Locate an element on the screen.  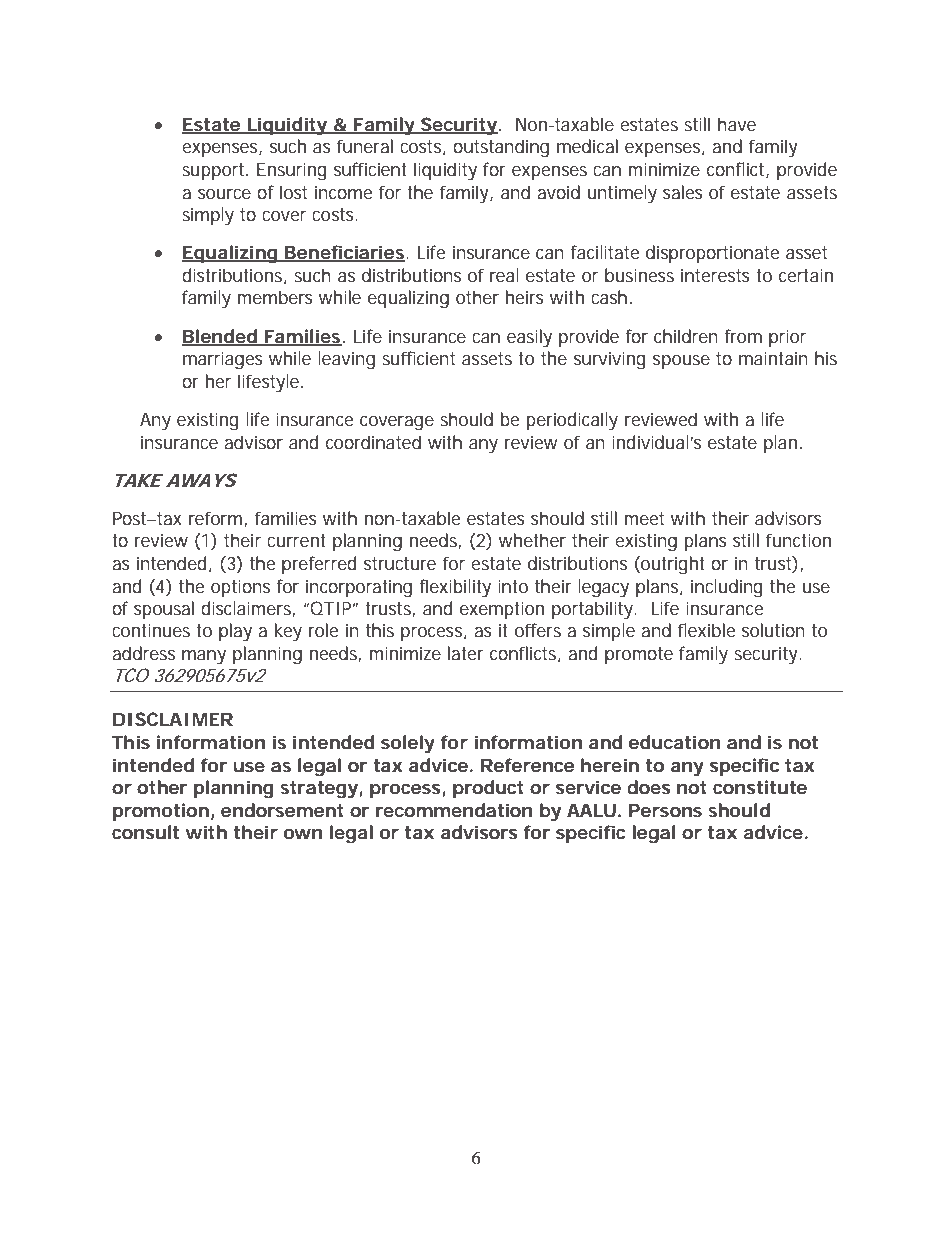
support is located at coordinates (215, 171).
